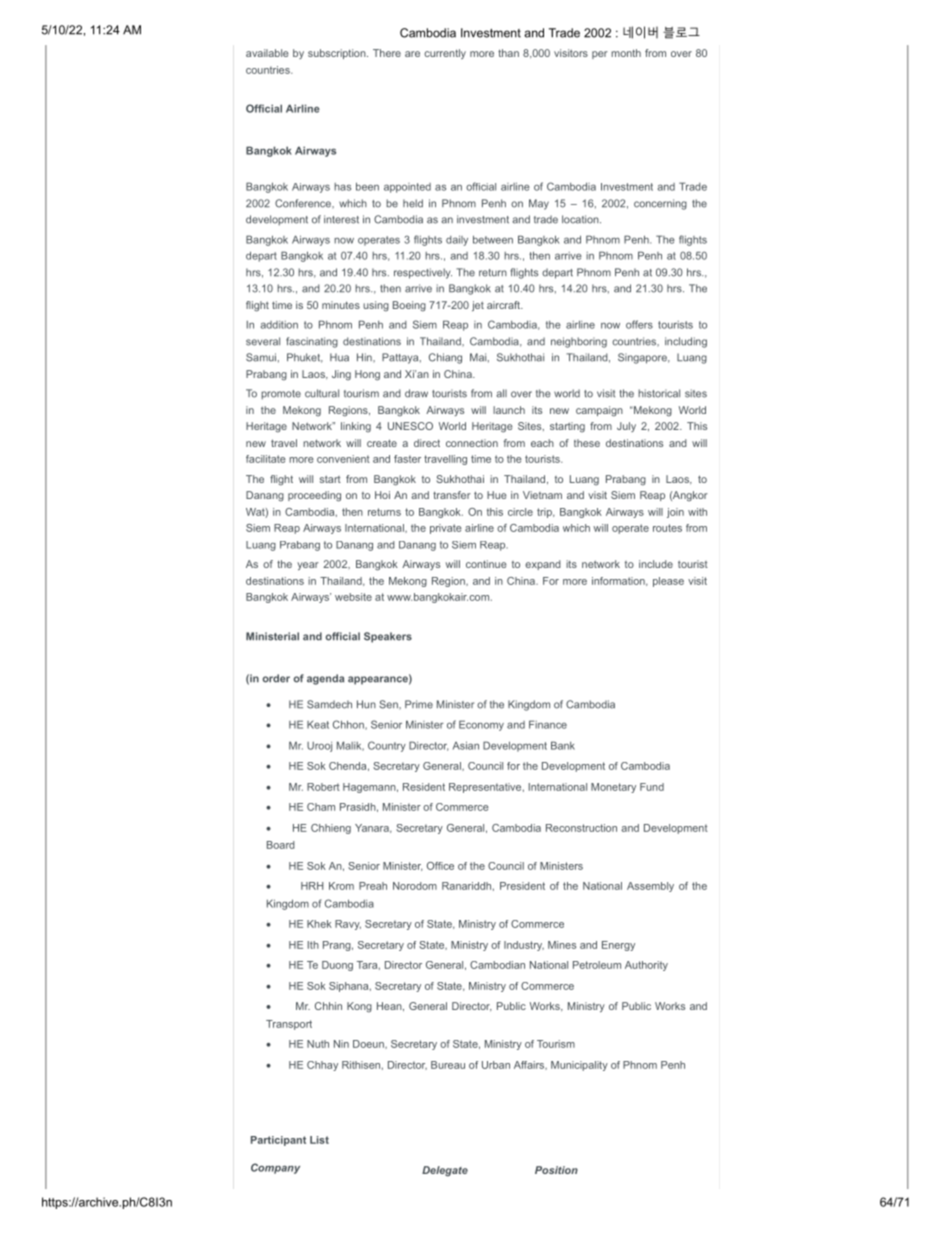 Image resolution: width=952 pixels, height=1233 pixels. I want to click on please, so click(668, 582).
